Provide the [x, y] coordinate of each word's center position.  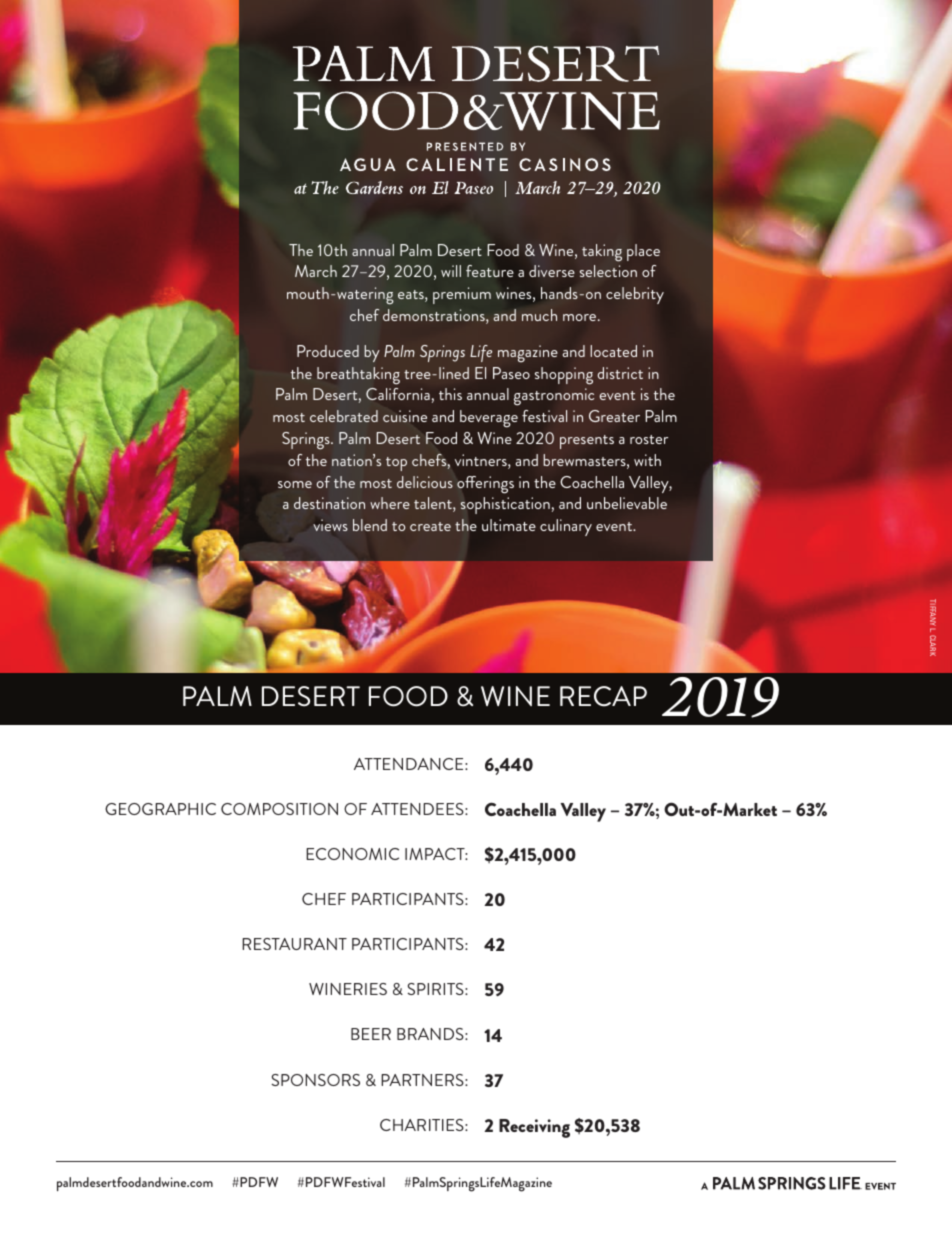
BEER [371, 1034]
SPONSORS [315, 1080]
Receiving [534, 1128]
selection [608, 271]
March [316, 271]
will [451, 271]
